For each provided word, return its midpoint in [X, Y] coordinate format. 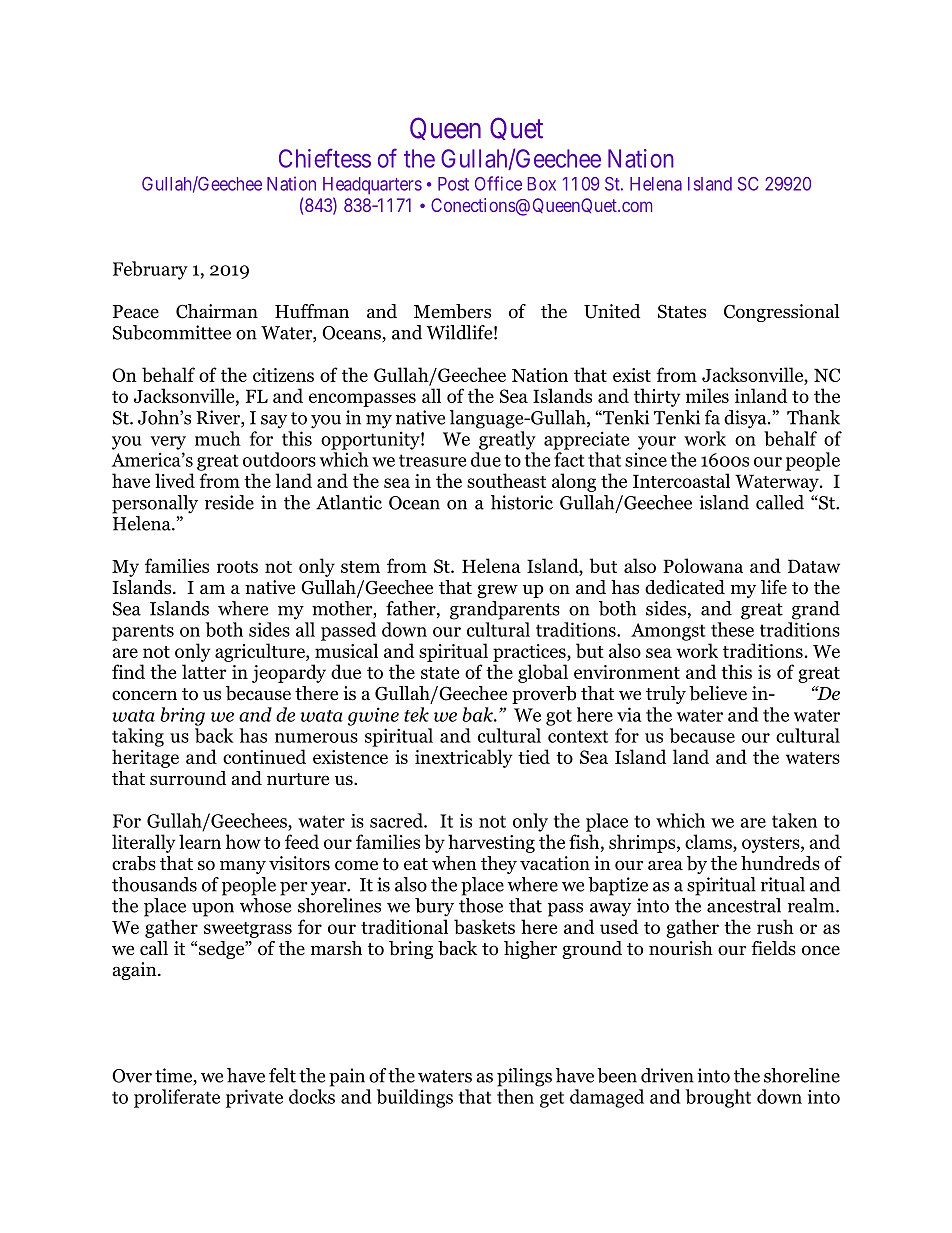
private [254, 1098]
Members [452, 311]
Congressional [782, 313]
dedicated [685, 587]
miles [707, 395]
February [150, 270]
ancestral [744, 905]
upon [213, 910]
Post [453, 184]
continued [264, 756]
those [481, 905]
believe [718, 693]
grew [497, 591]
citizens [283, 375]
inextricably [464, 758]
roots [237, 567]
